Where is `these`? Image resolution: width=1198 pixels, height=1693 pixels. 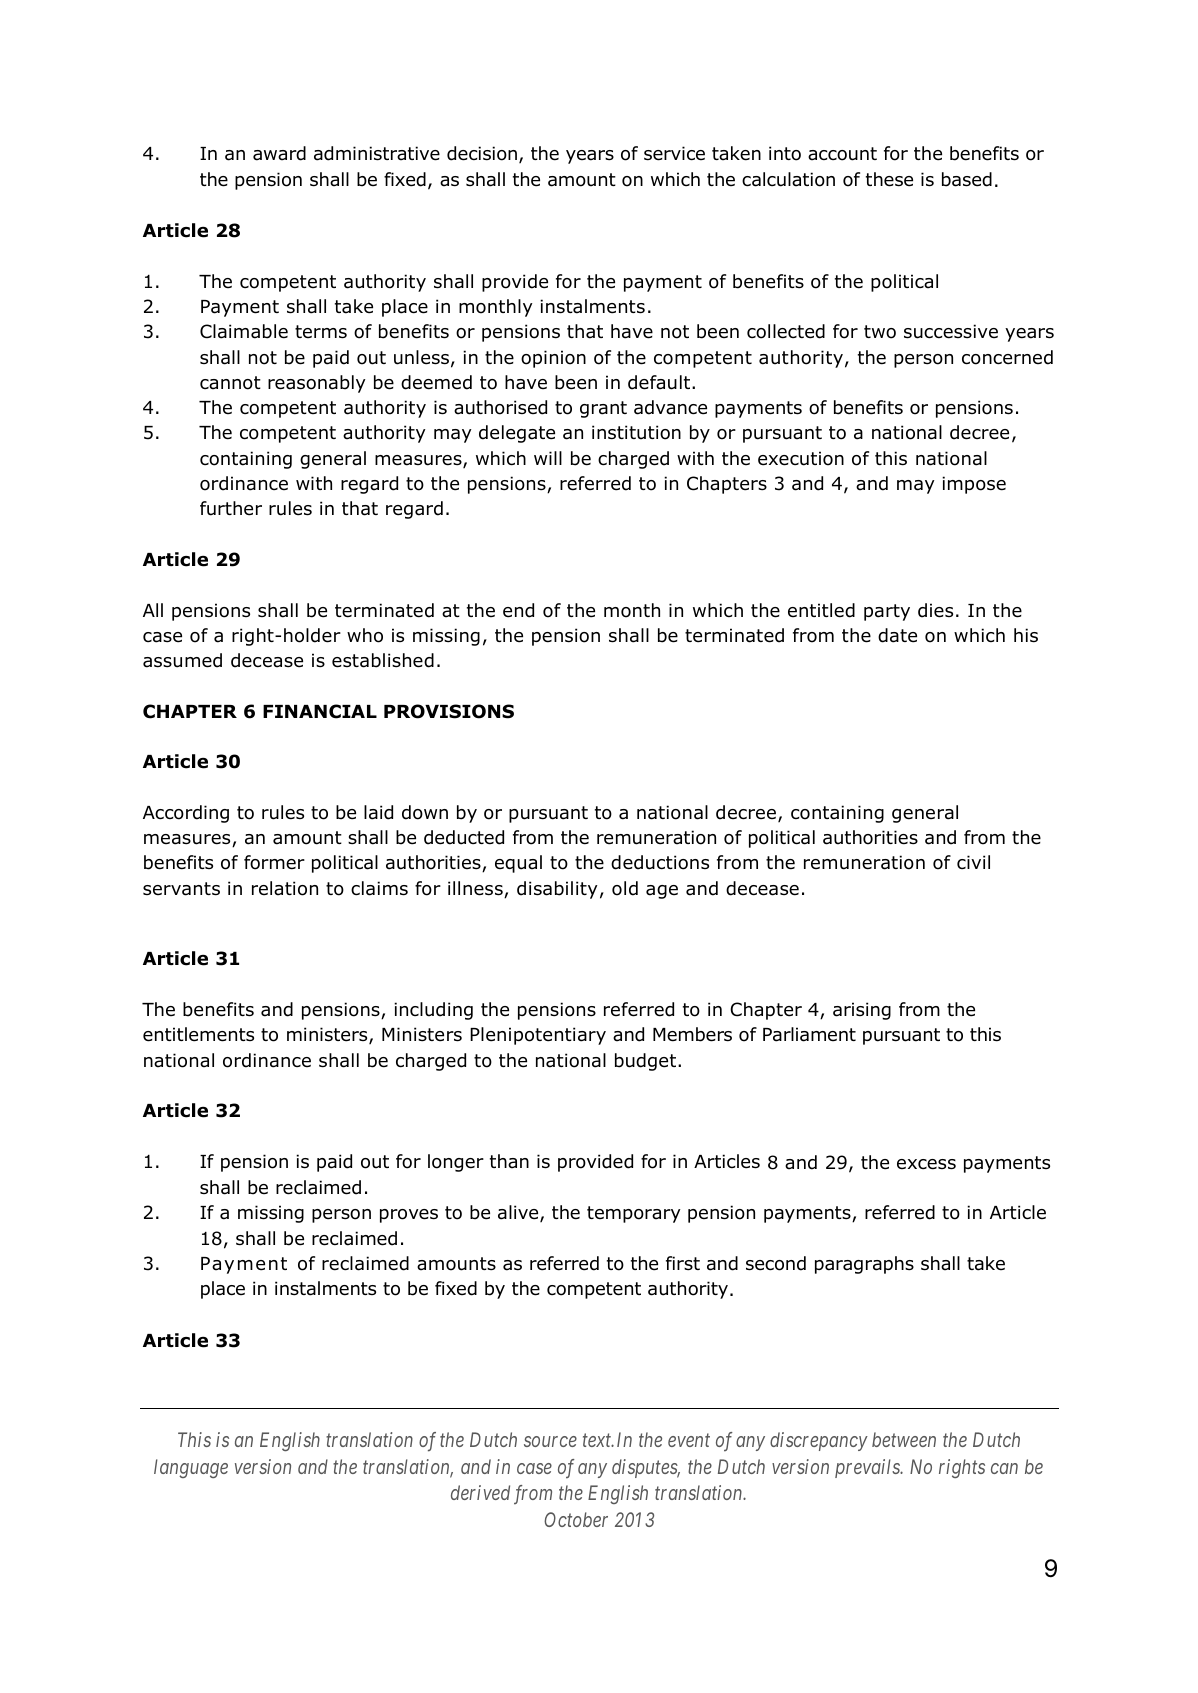
these is located at coordinates (889, 179).
